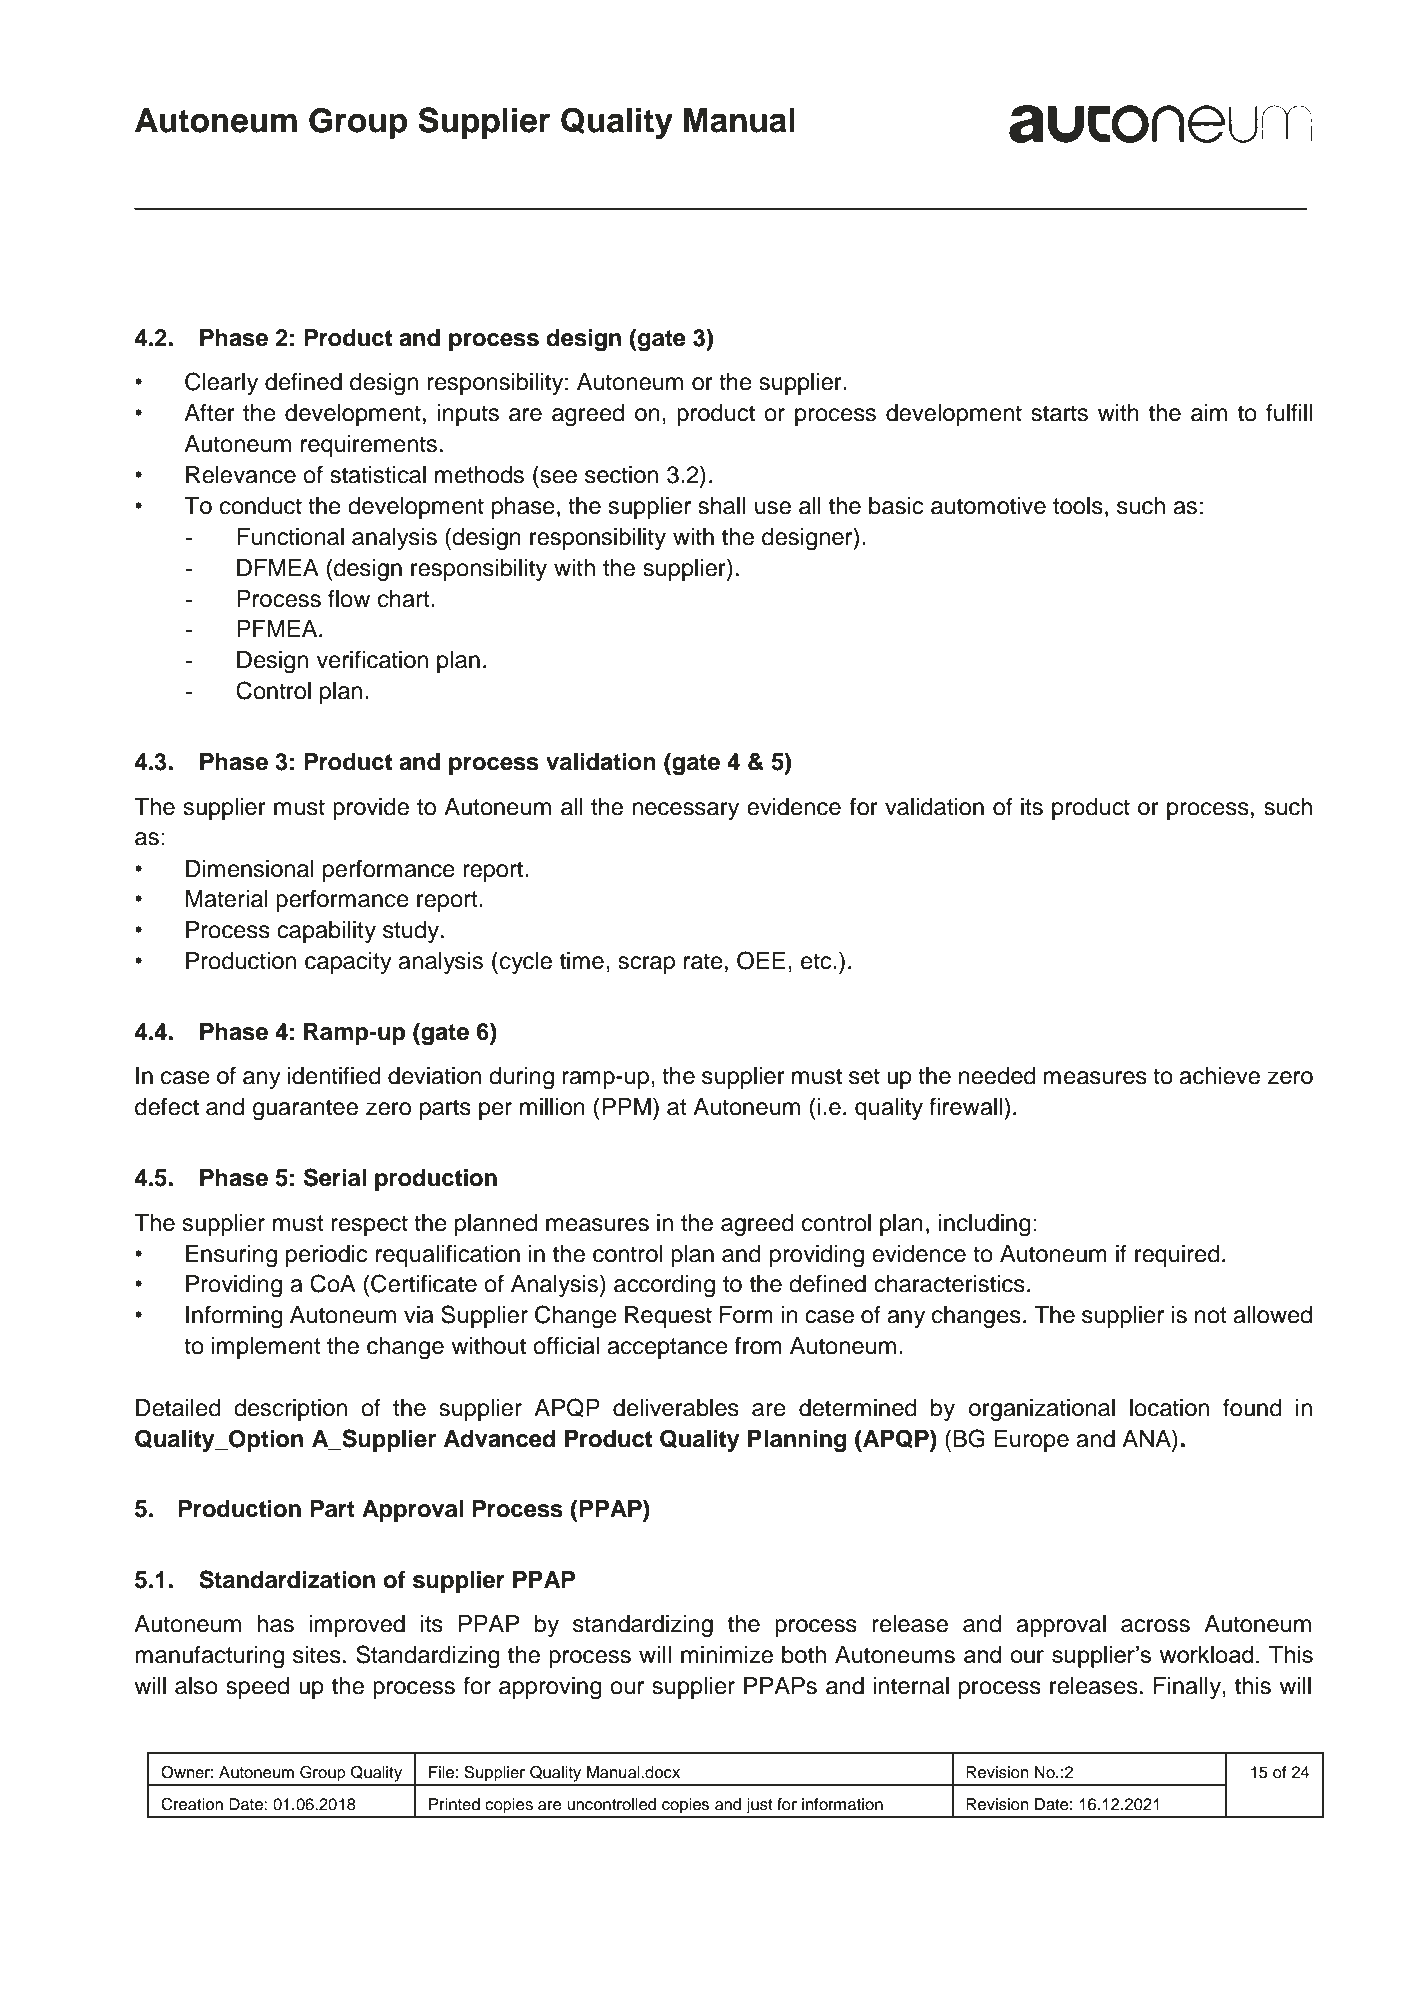 Image resolution: width=1415 pixels, height=2001 pixels. I want to click on location, so click(1169, 1408).
